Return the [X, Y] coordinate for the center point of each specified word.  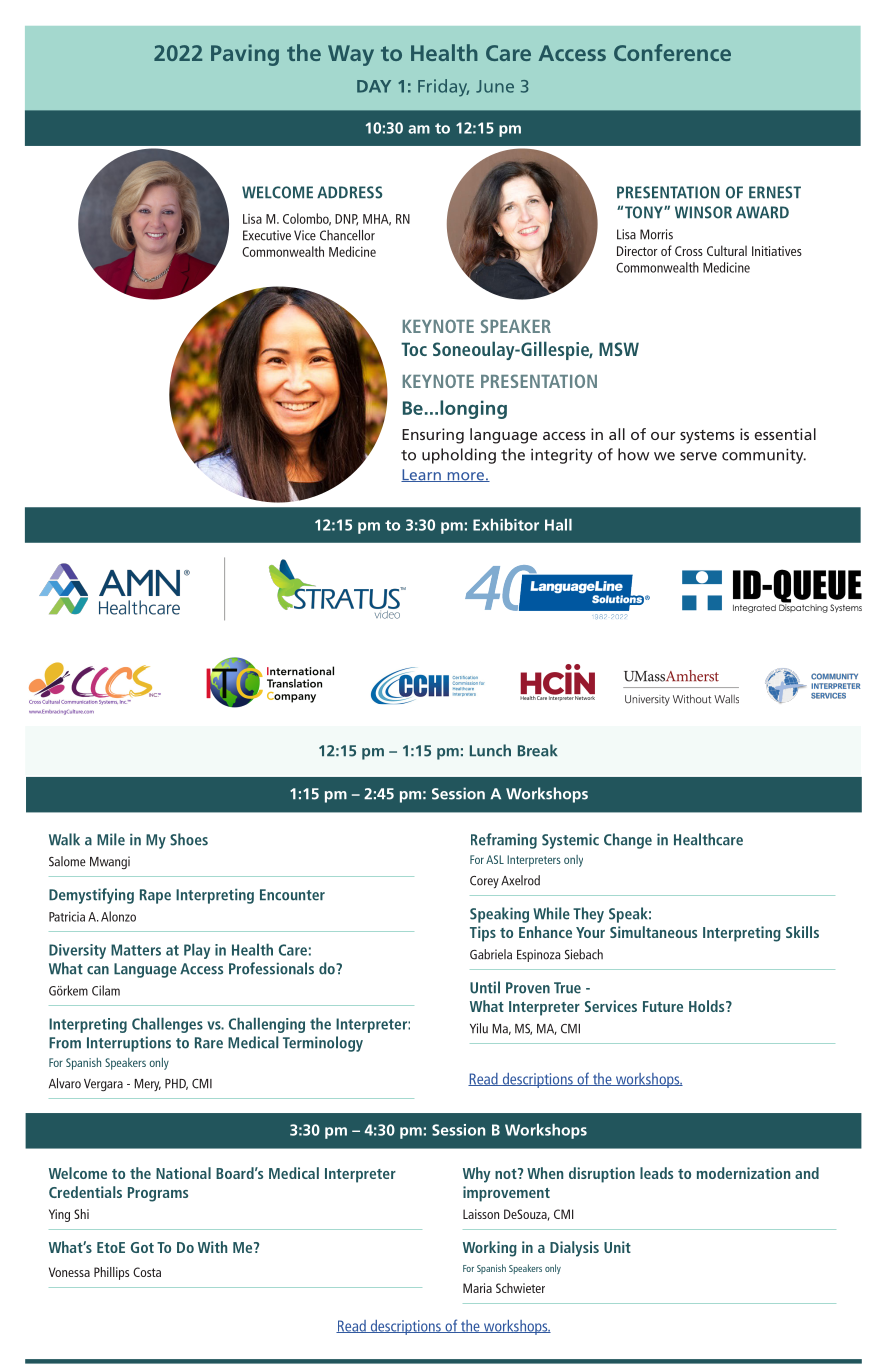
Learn [422, 475]
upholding [459, 456]
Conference [672, 52]
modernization [743, 1173]
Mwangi [110, 862]
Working [490, 1249]
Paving [245, 55]
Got [142, 1247]
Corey [484, 882]
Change [628, 841]
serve [698, 456]
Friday [443, 88]
